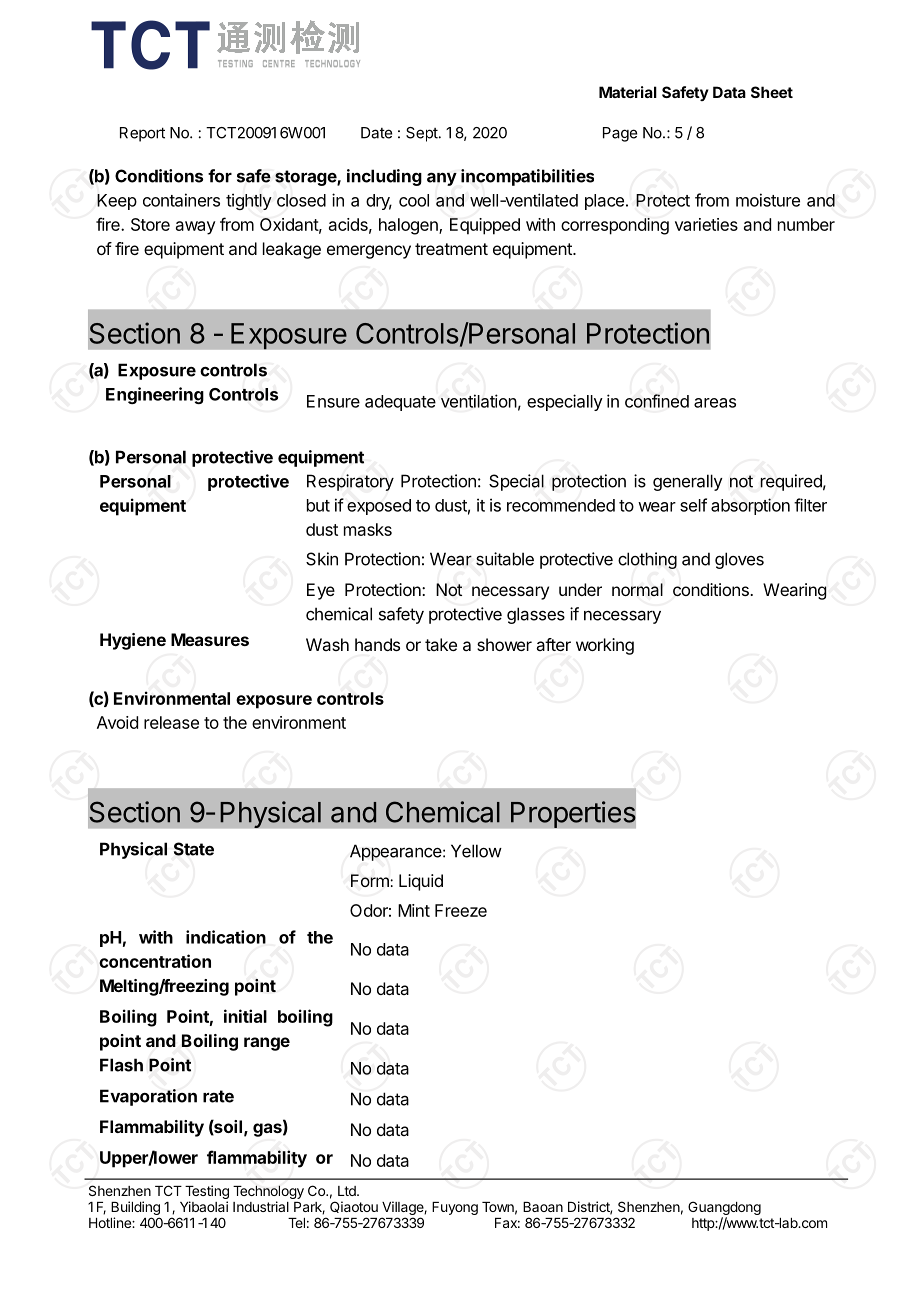 The width and height of the document is (924, 1308). I want to click on gloves, so click(739, 560).
